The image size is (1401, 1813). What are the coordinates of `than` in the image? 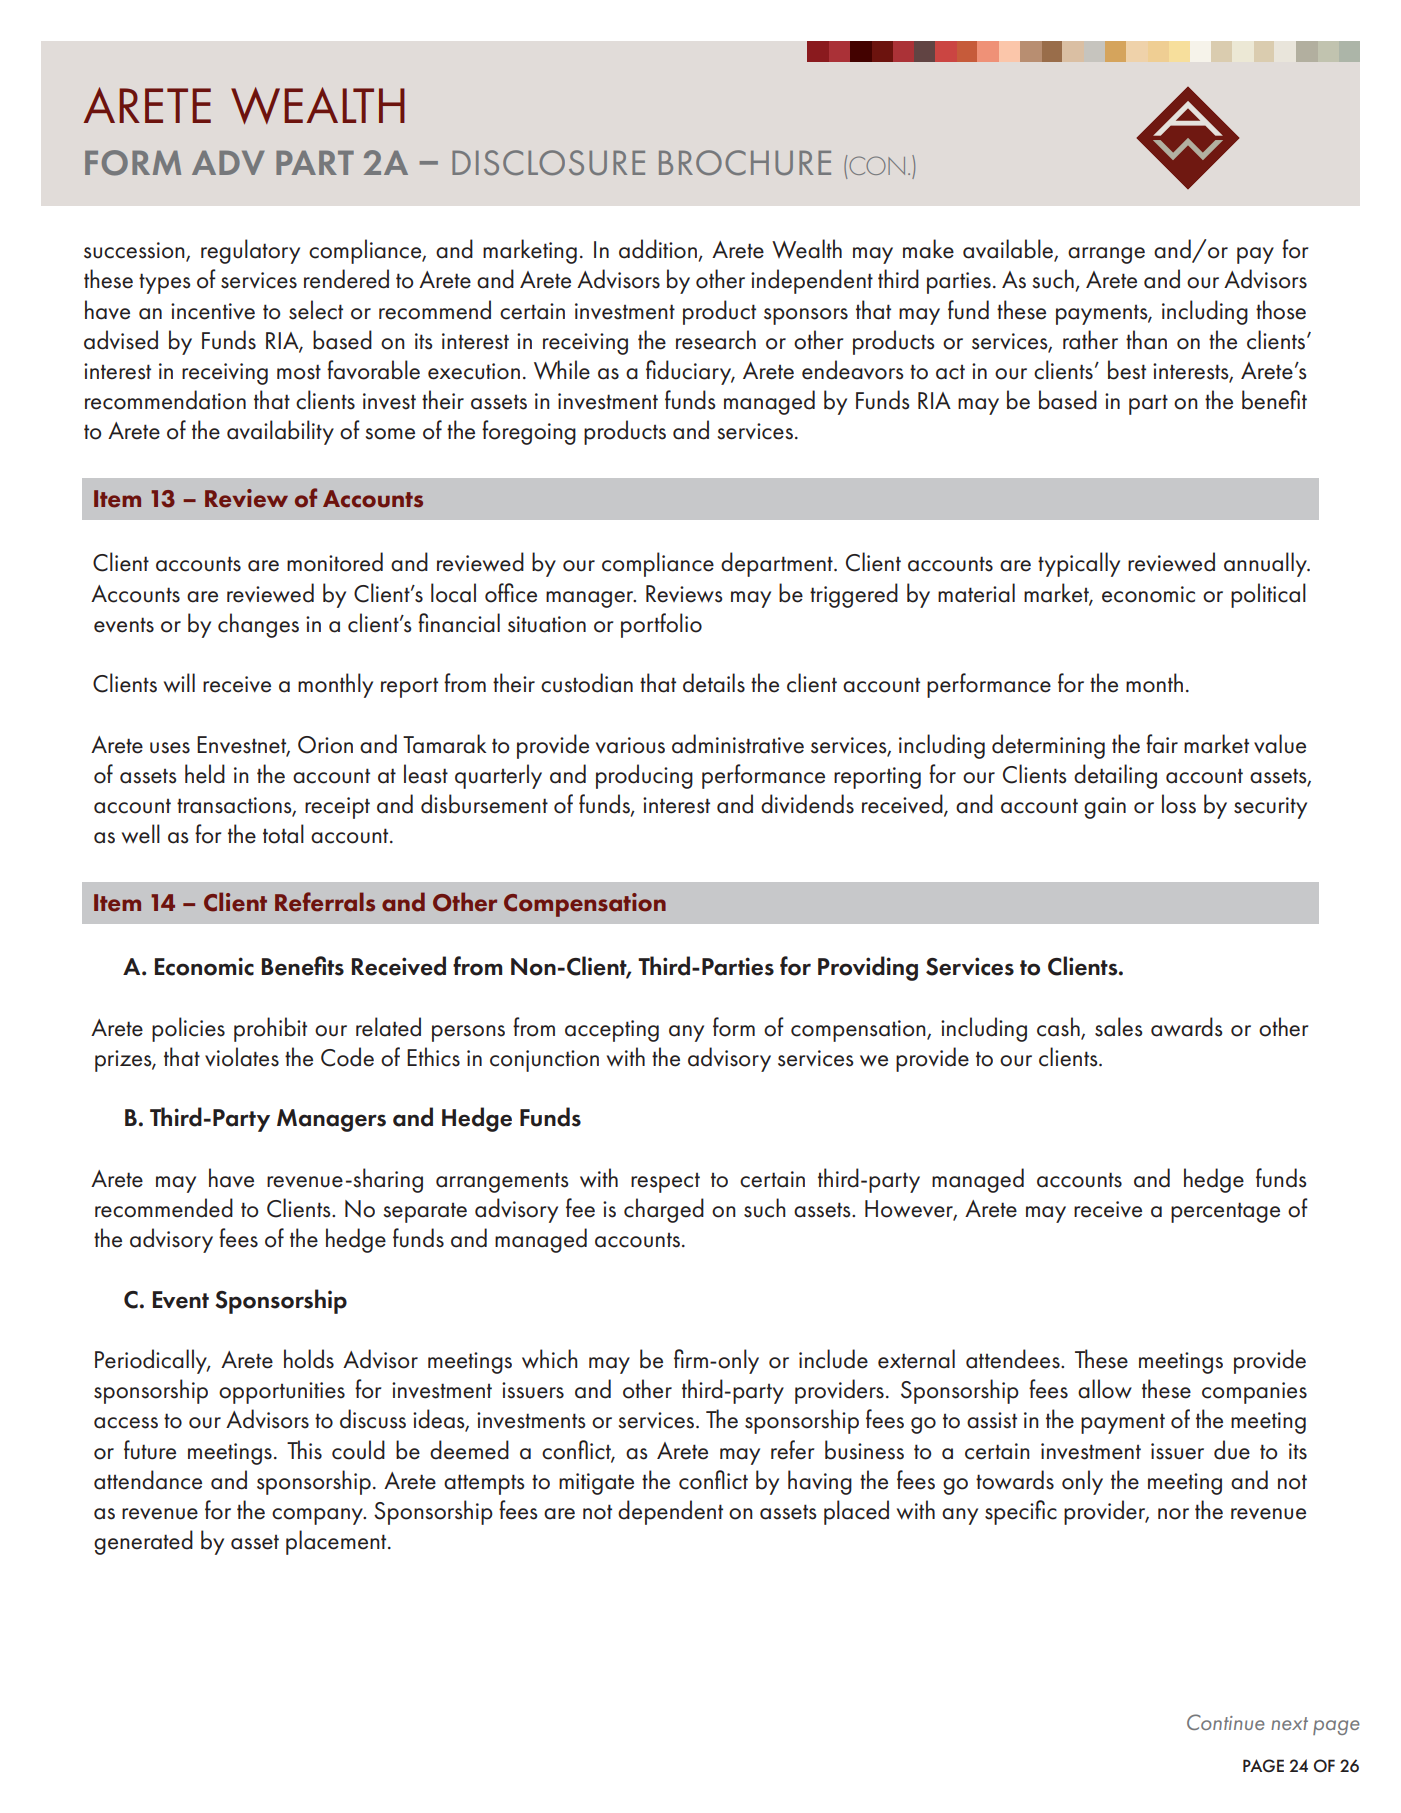 It's located at (1146, 340).
